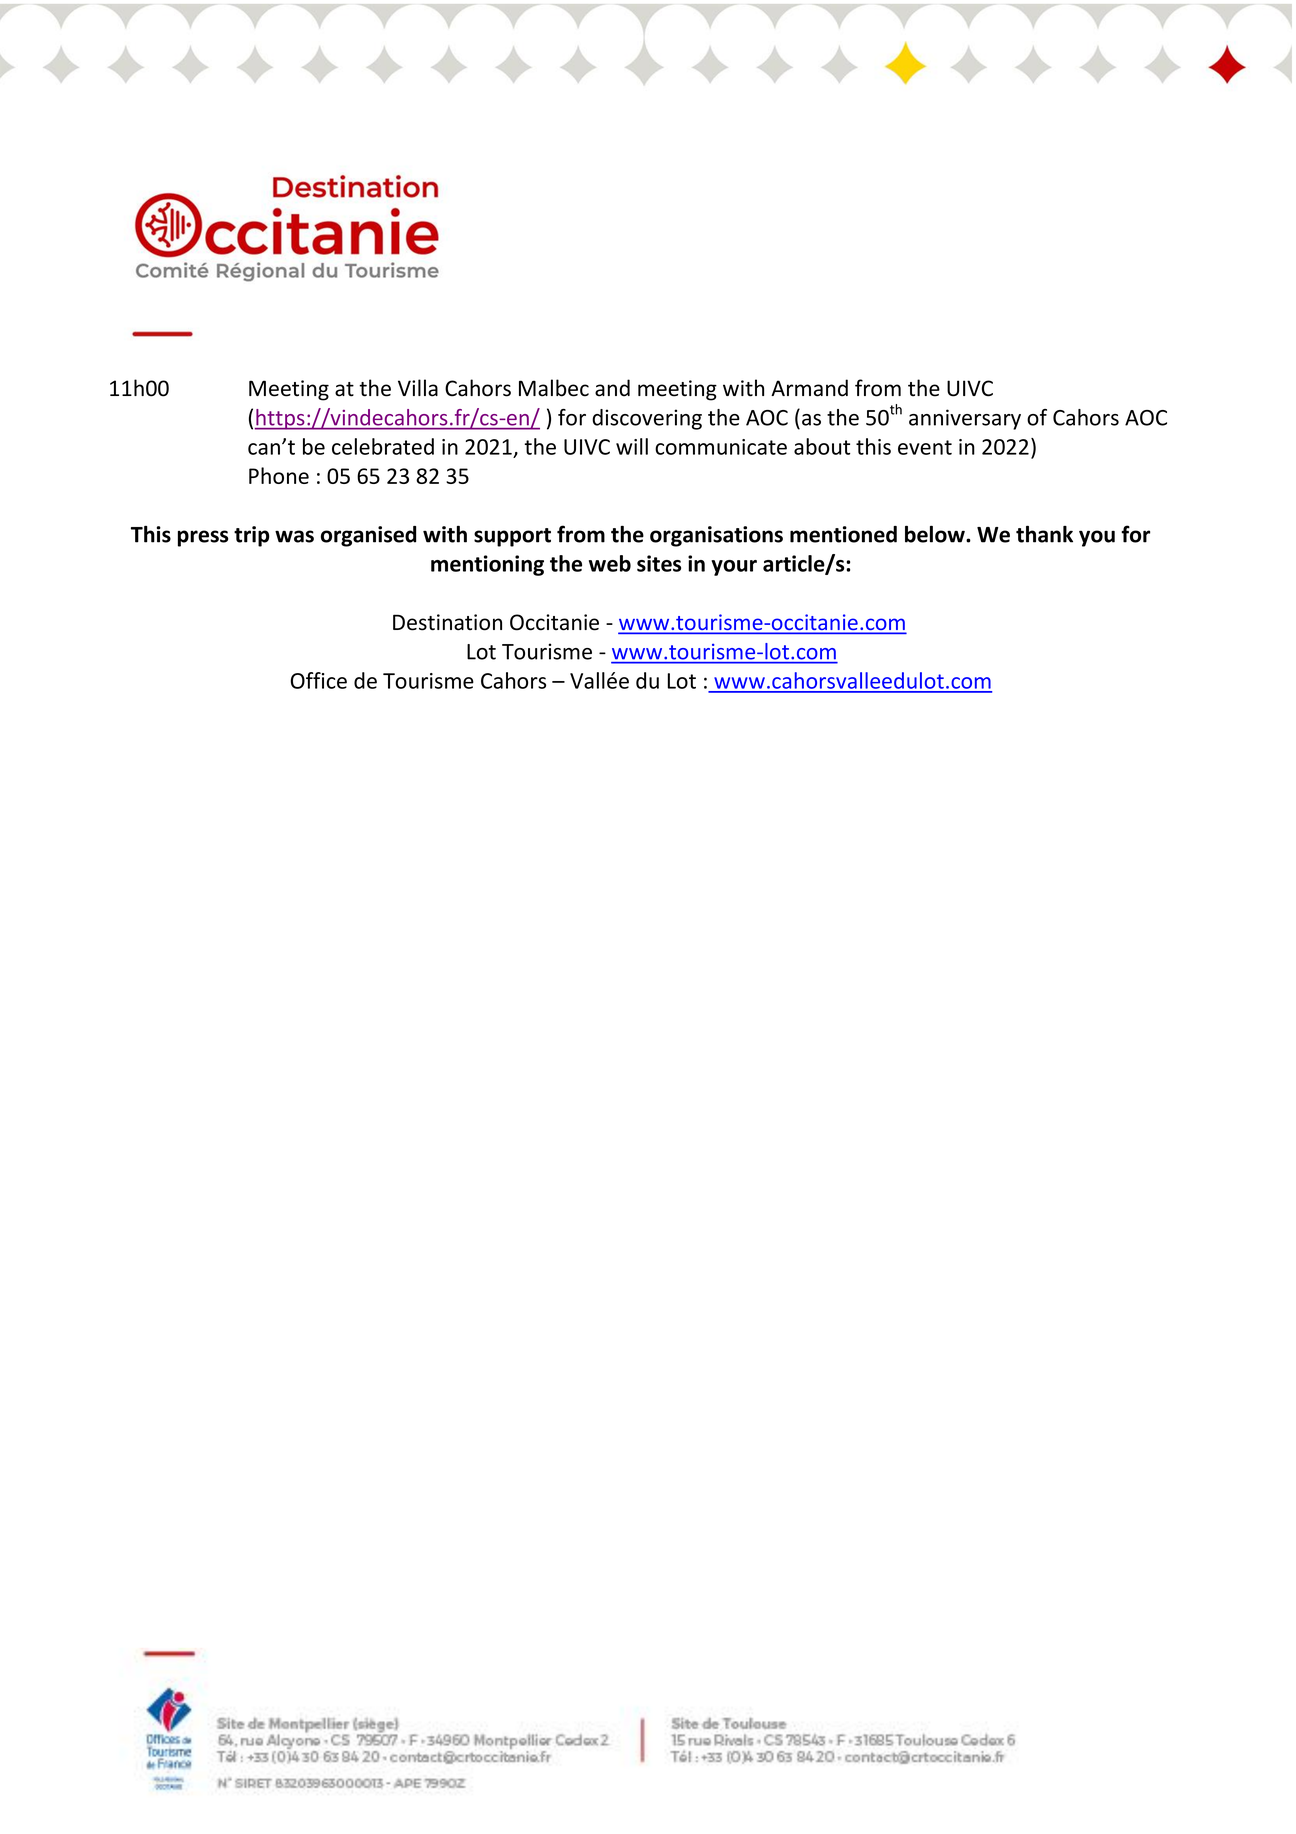 The image size is (1296, 1834). Describe the element at coordinates (647, 419) in the document. I see `discovering` at that location.
